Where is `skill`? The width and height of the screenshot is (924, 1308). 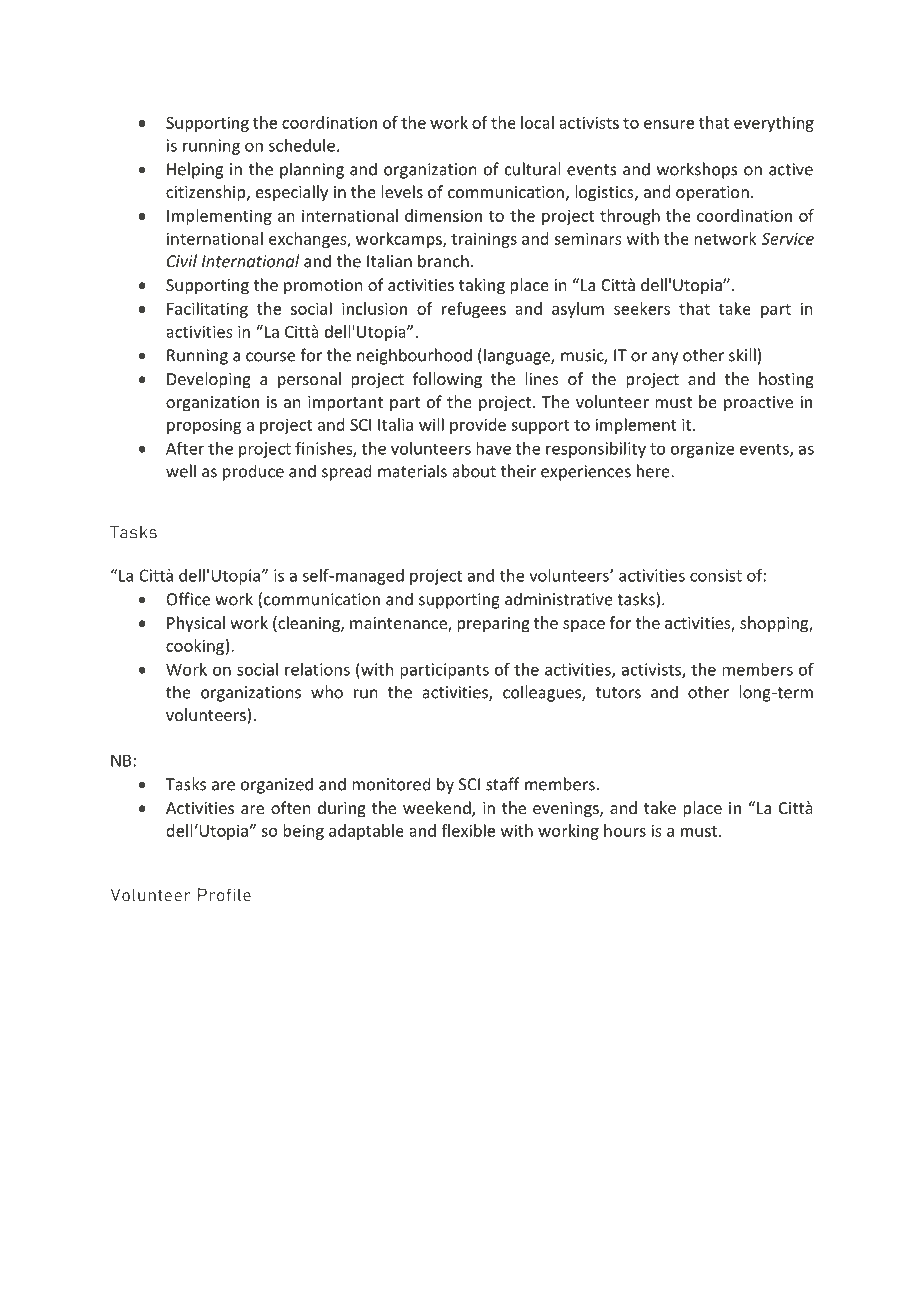 skill is located at coordinates (742, 355).
